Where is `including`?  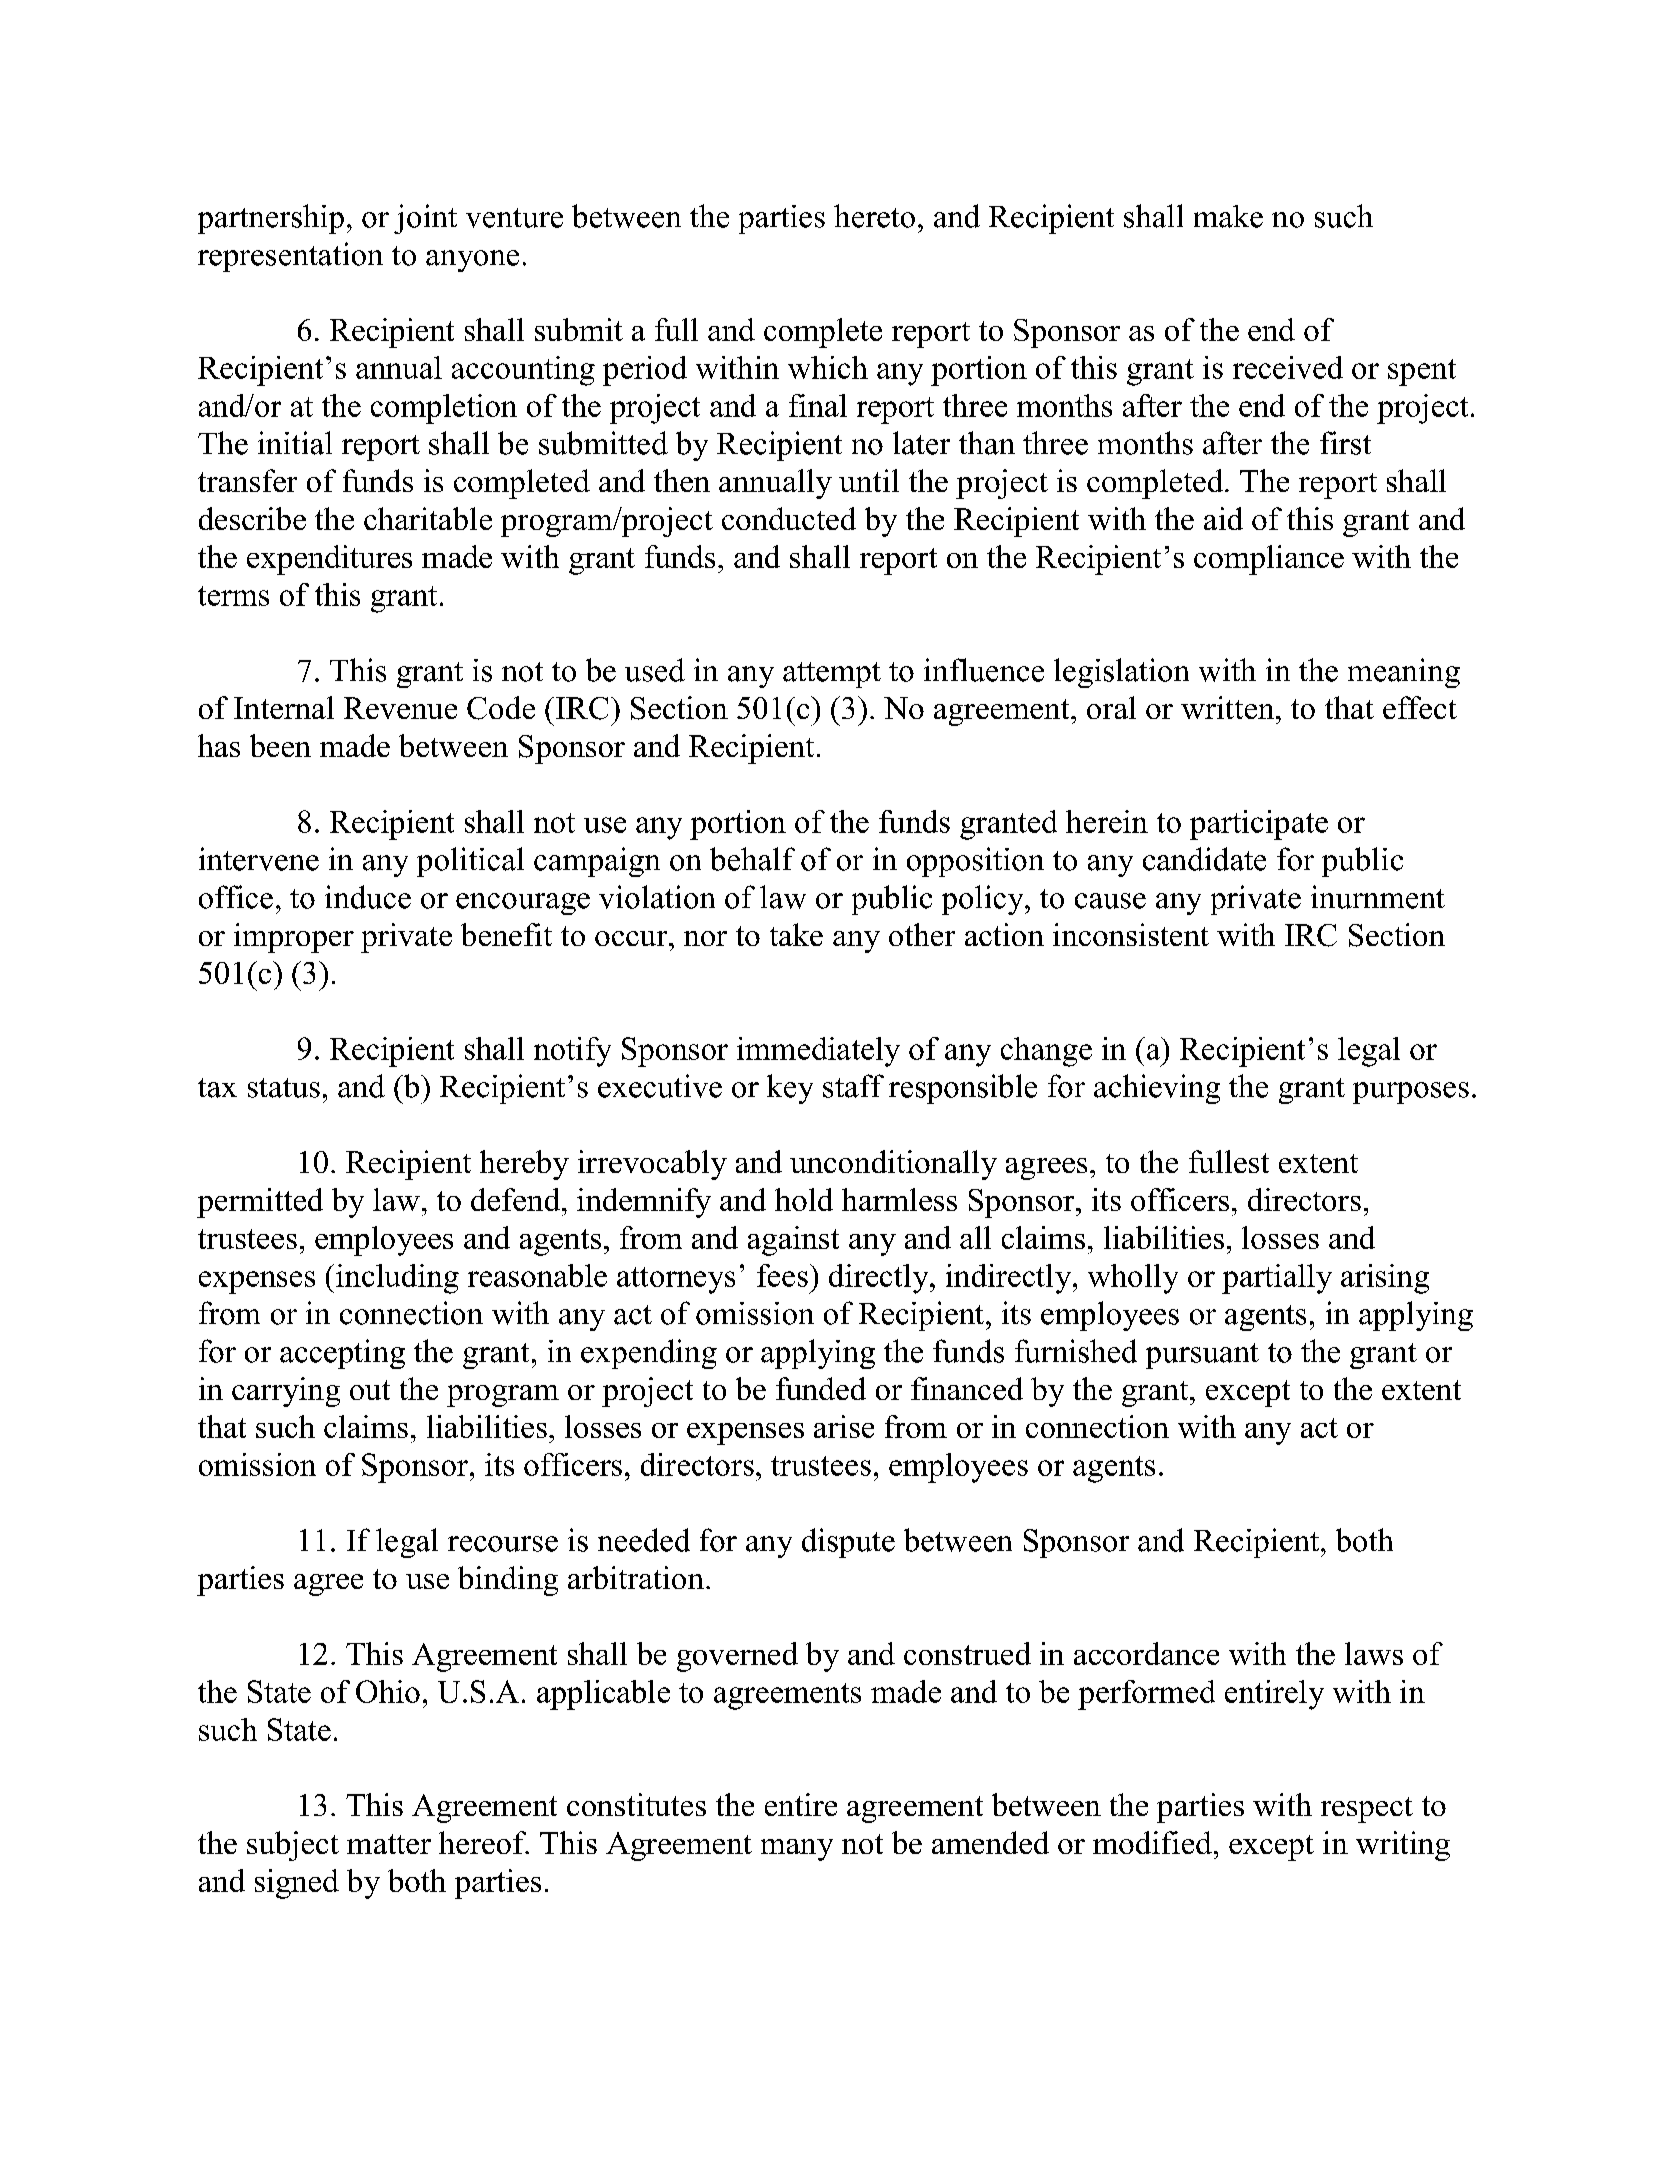
including is located at coordinates (397, 1279).
